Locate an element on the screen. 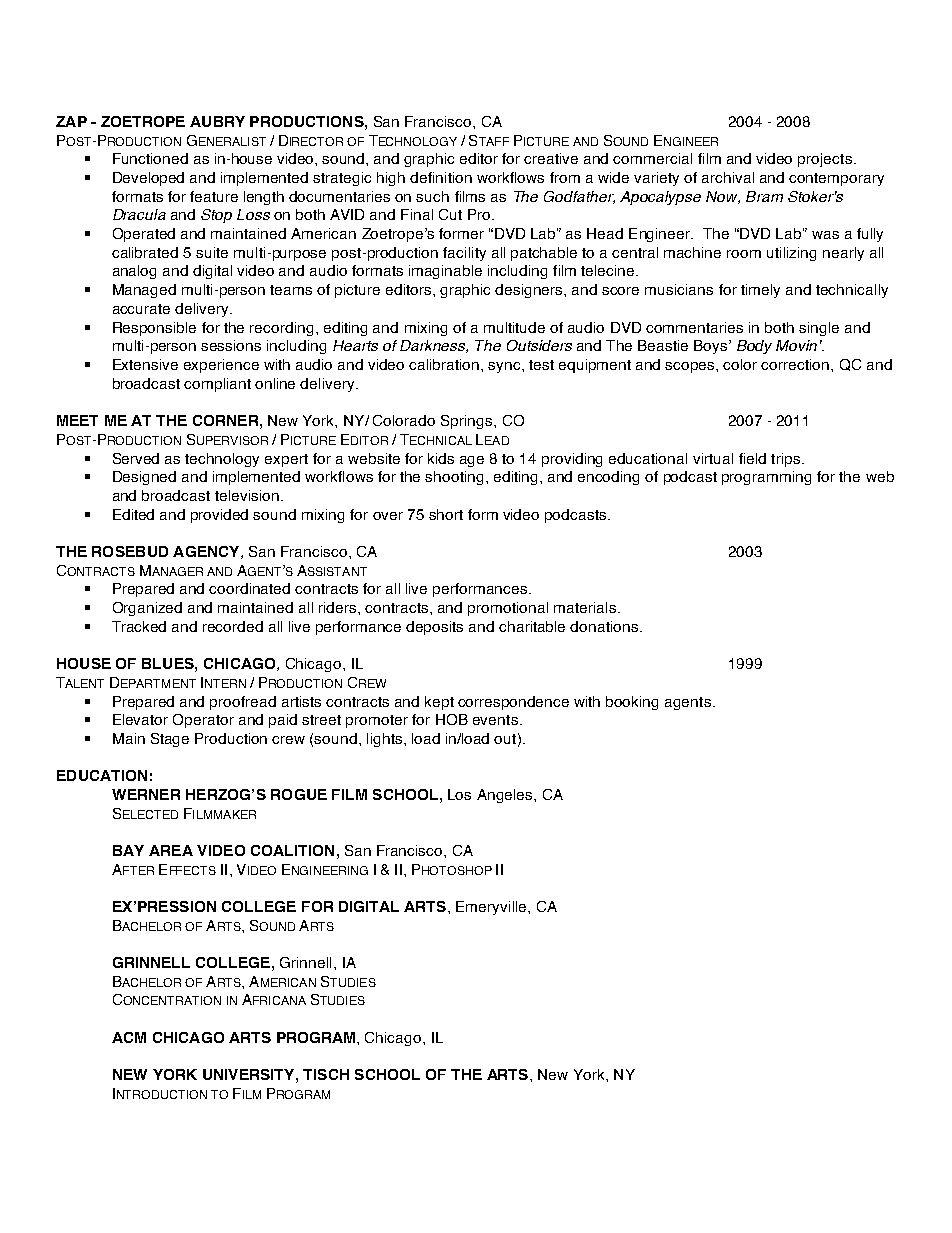 This screenshot has height=1233, width=952. ACM is located at coordinates (129, 1037).
